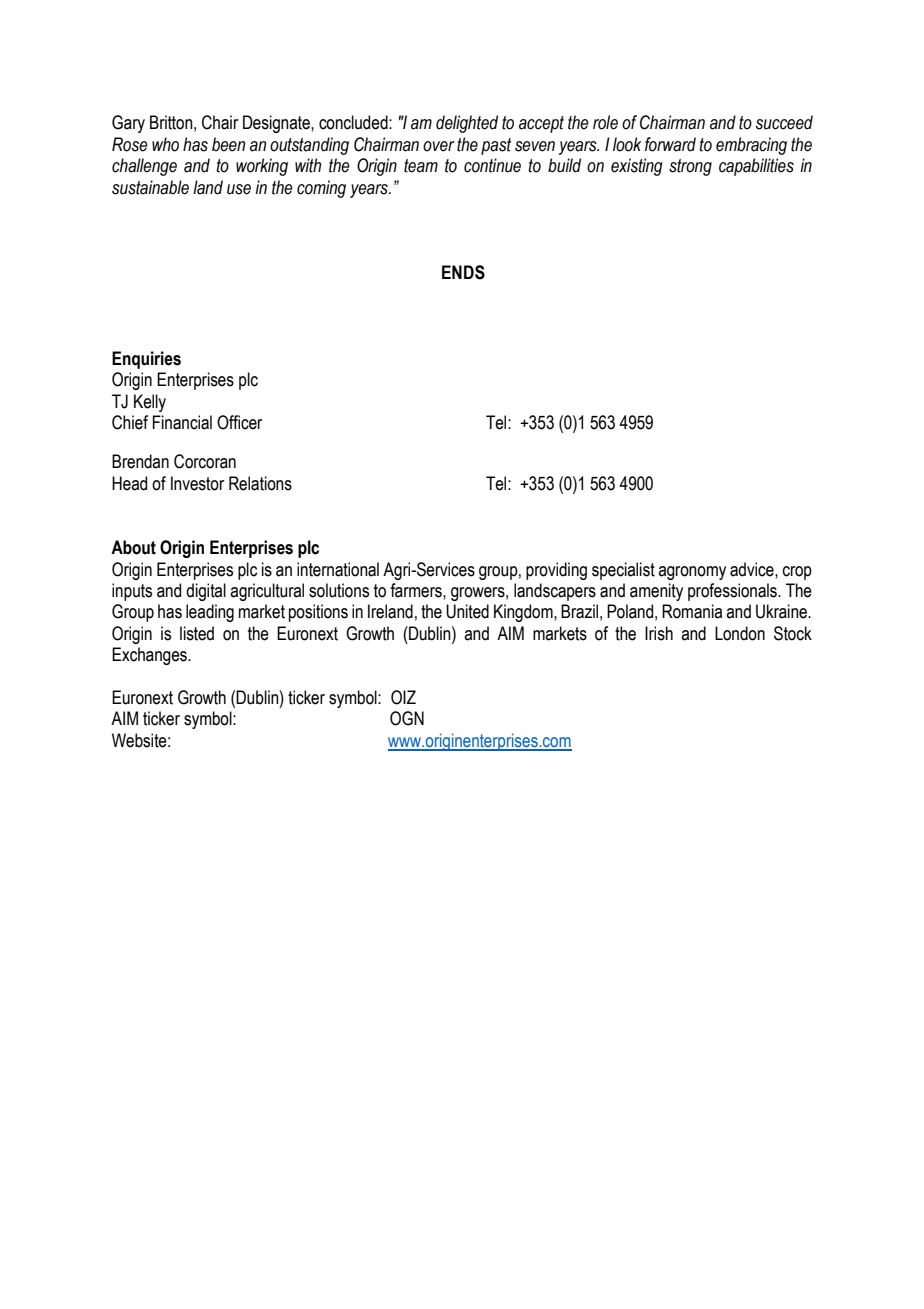  I want to click on Kelly, so click(150, 403).
